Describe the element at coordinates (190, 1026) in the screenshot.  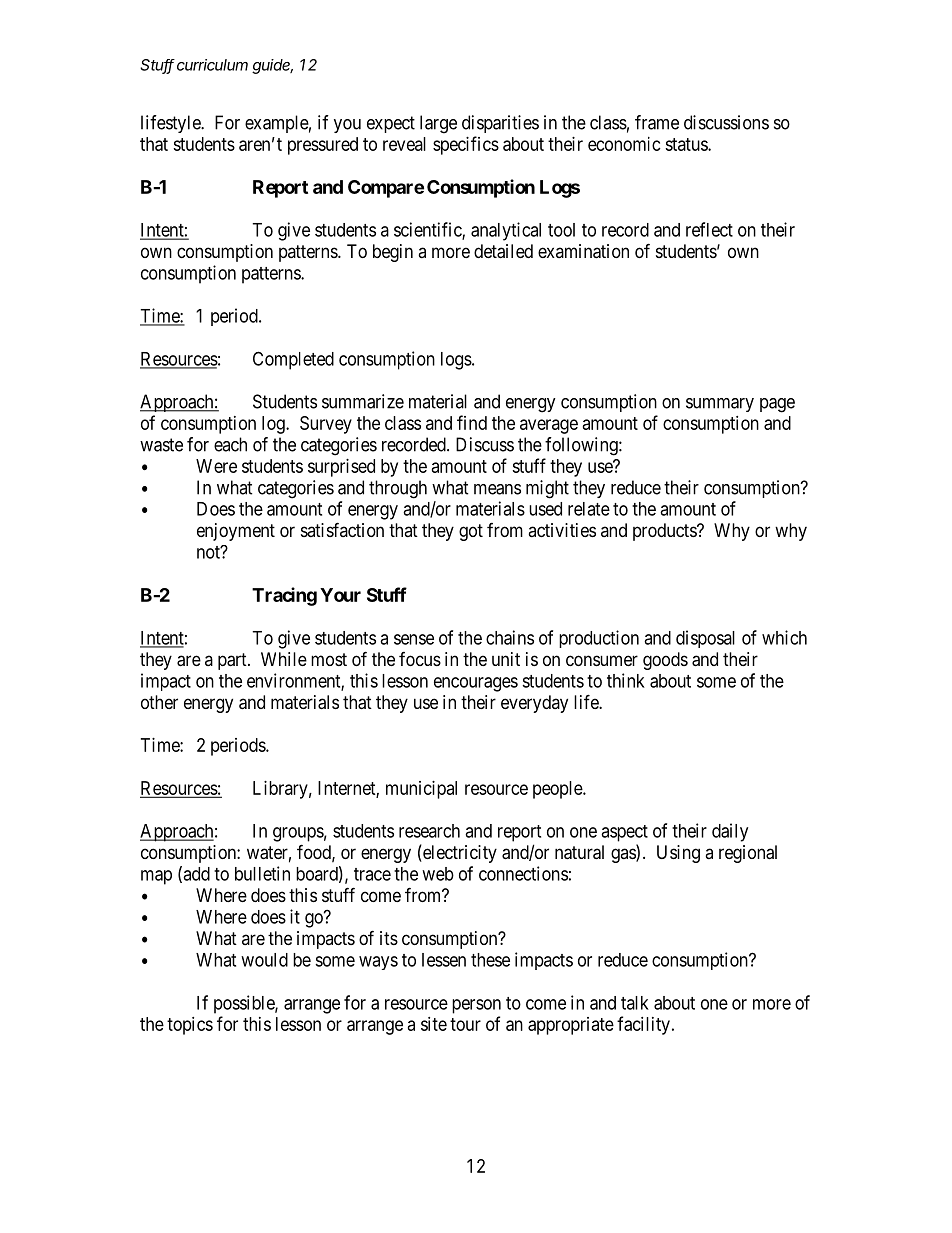
I see `topics` at that location.
